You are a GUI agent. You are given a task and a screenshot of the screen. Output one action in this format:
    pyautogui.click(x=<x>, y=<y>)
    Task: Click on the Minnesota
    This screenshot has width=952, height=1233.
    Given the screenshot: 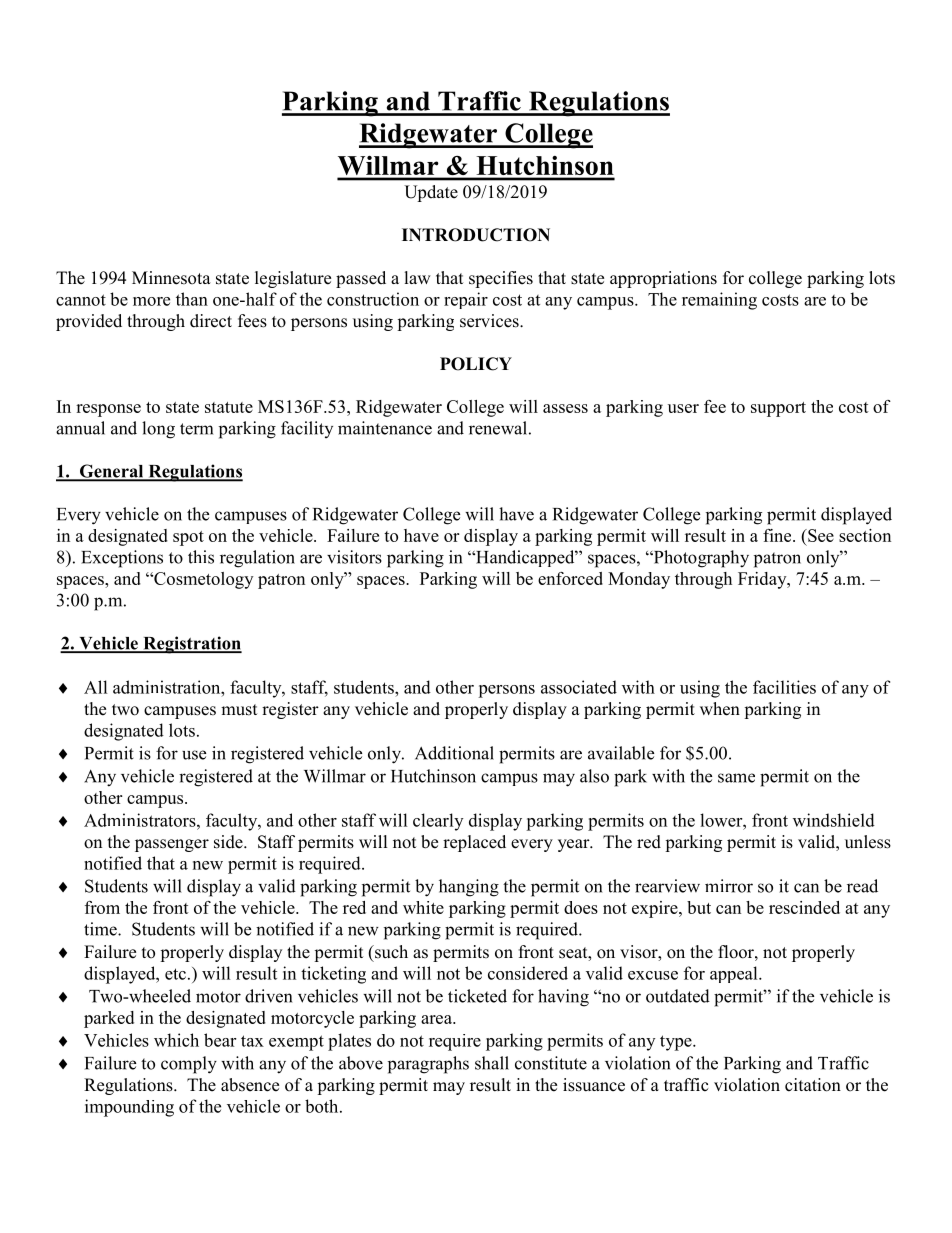 What is the action you would take?
    pyautogui.click(x=171, y=278)
